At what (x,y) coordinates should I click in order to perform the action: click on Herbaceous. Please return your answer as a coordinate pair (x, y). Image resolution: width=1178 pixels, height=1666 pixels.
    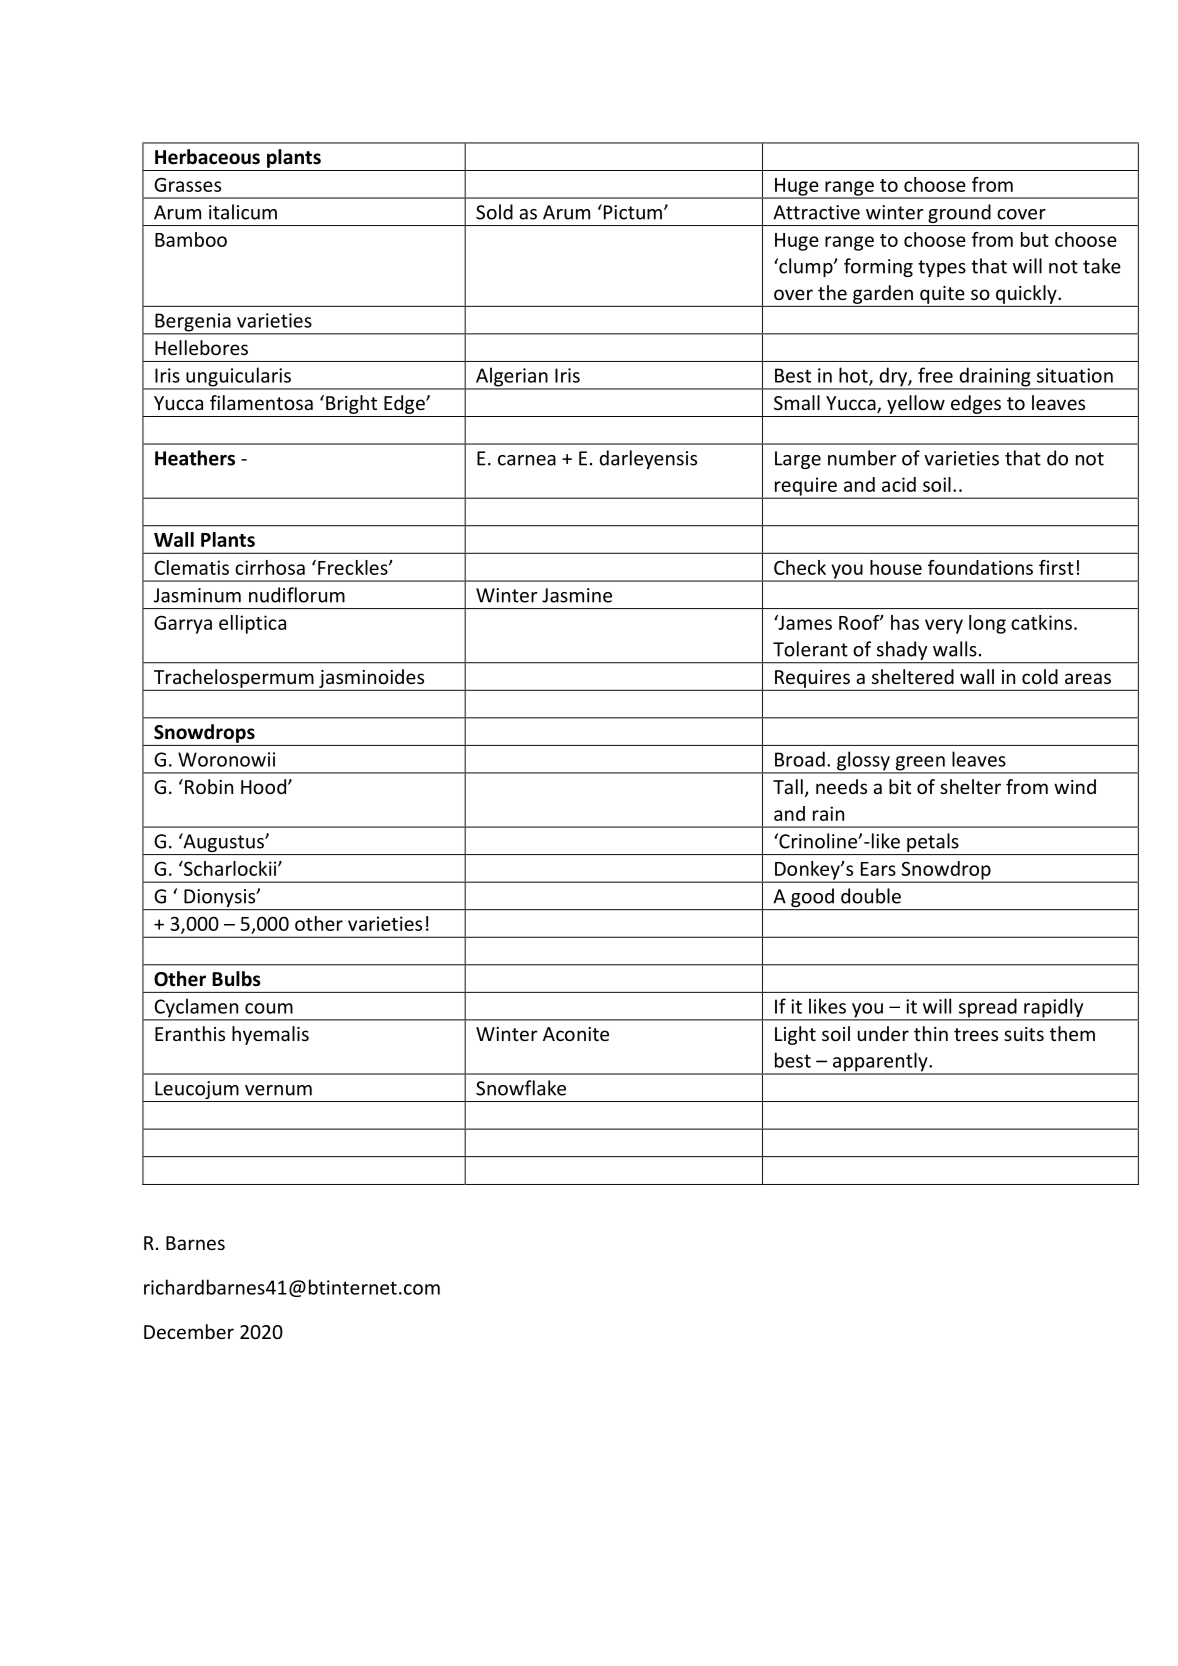
    Looking at the image, I should click on (207, 157).
